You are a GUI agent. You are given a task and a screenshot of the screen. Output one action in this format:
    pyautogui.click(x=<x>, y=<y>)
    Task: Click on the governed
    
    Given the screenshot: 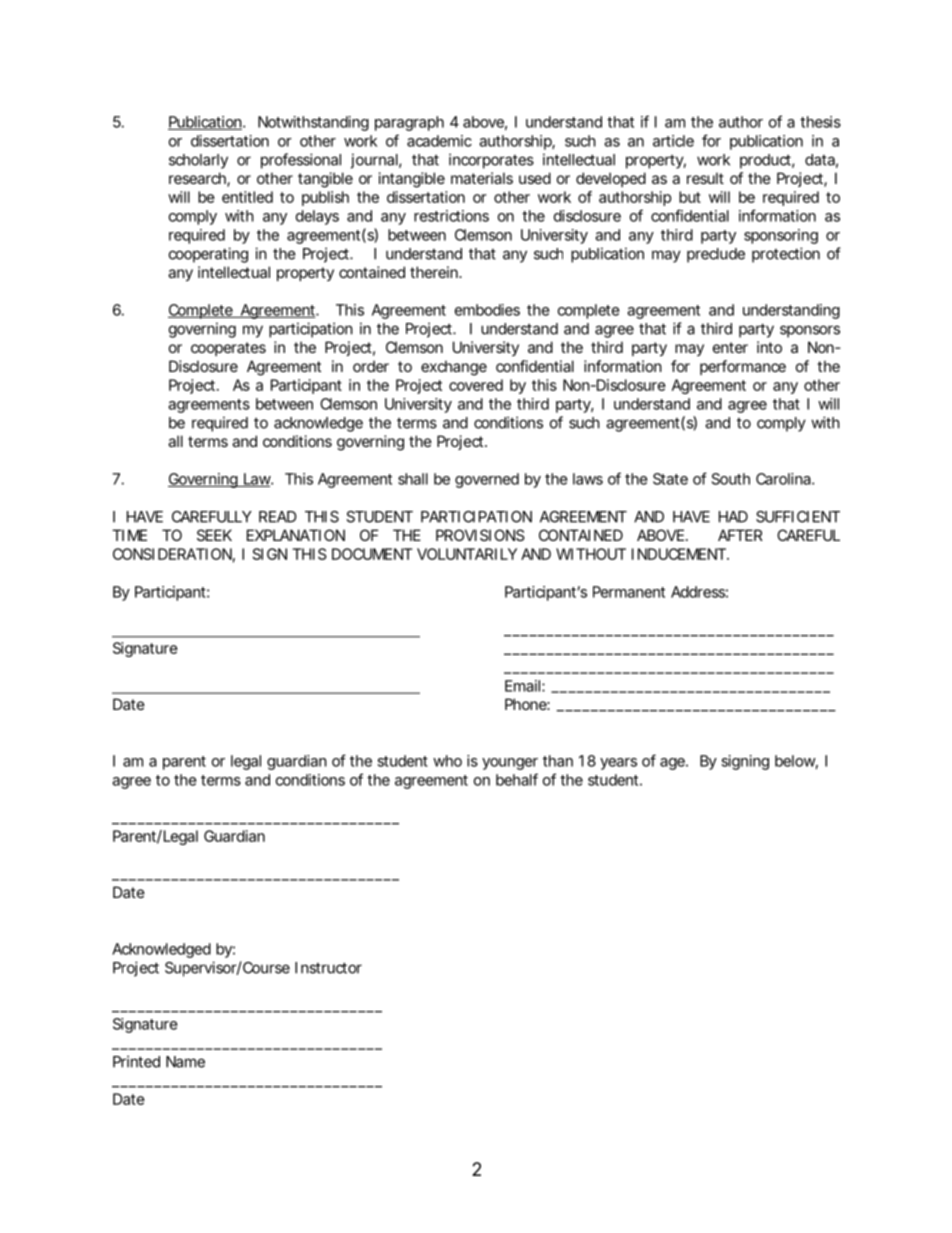 What is the action you would take?
    pyautogui.click(x=487, y=480)
